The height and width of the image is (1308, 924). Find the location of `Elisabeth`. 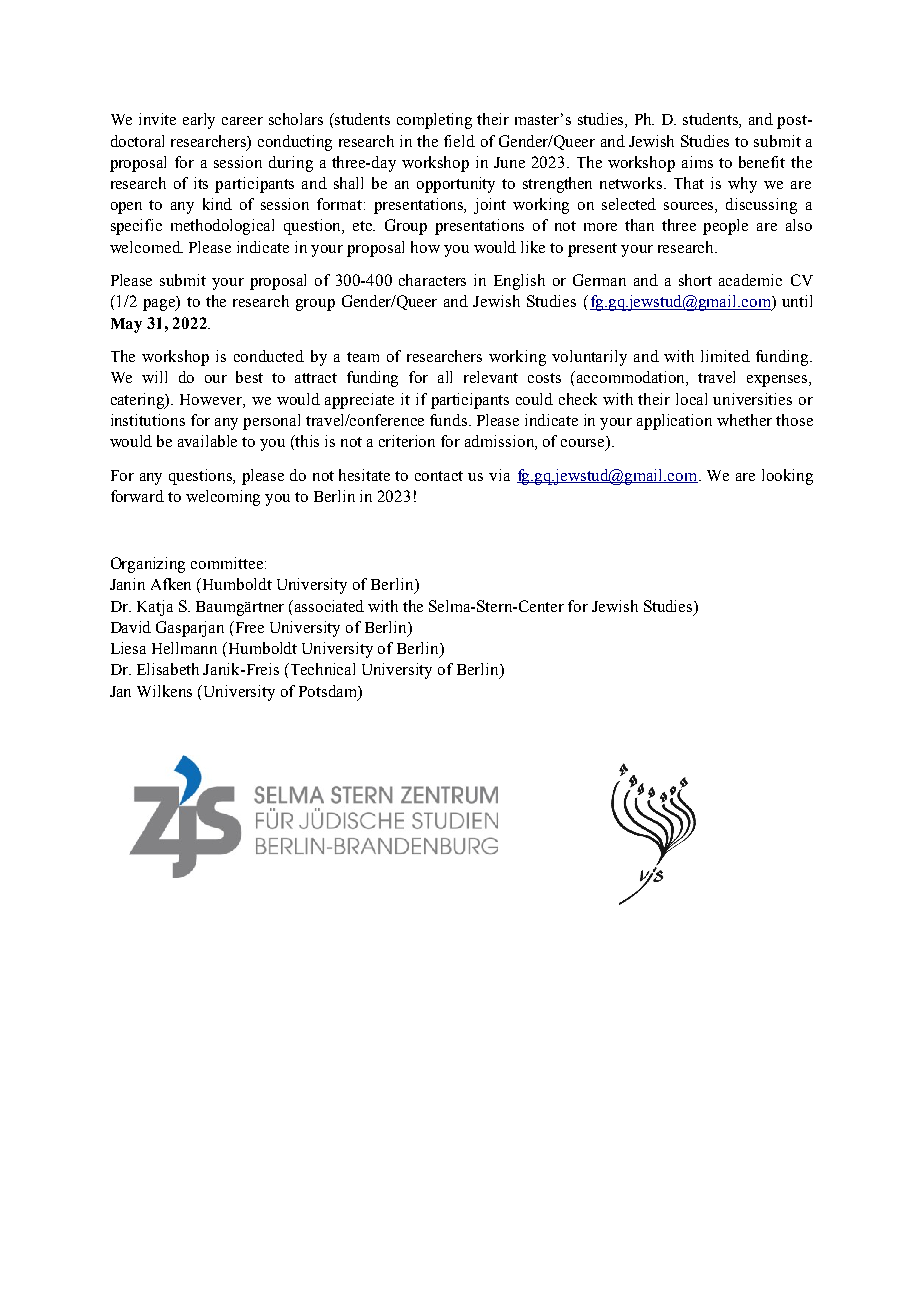

Elisabeth is located at coordinates (168, 669).
